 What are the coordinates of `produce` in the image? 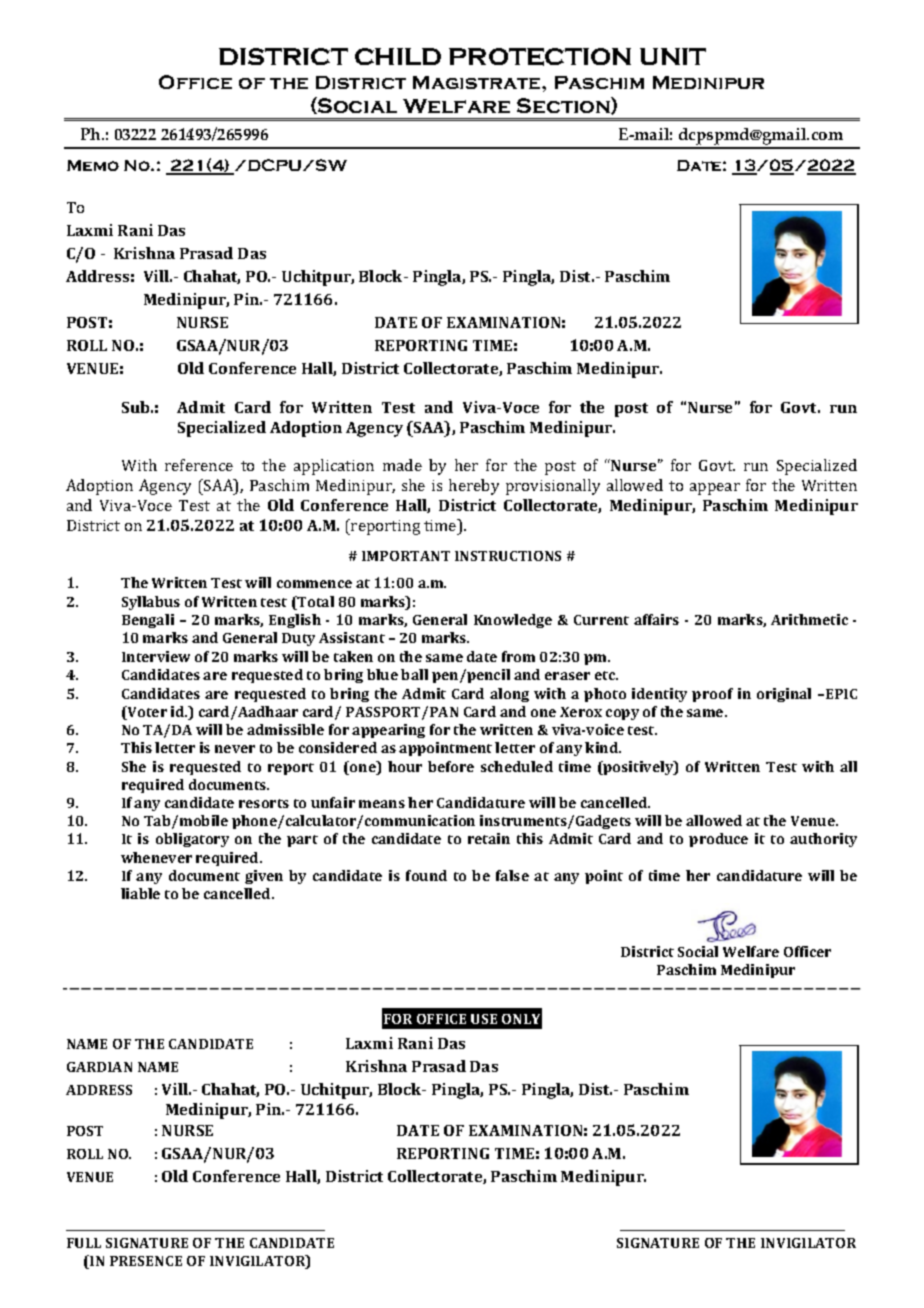 It's located at (718, 840).
